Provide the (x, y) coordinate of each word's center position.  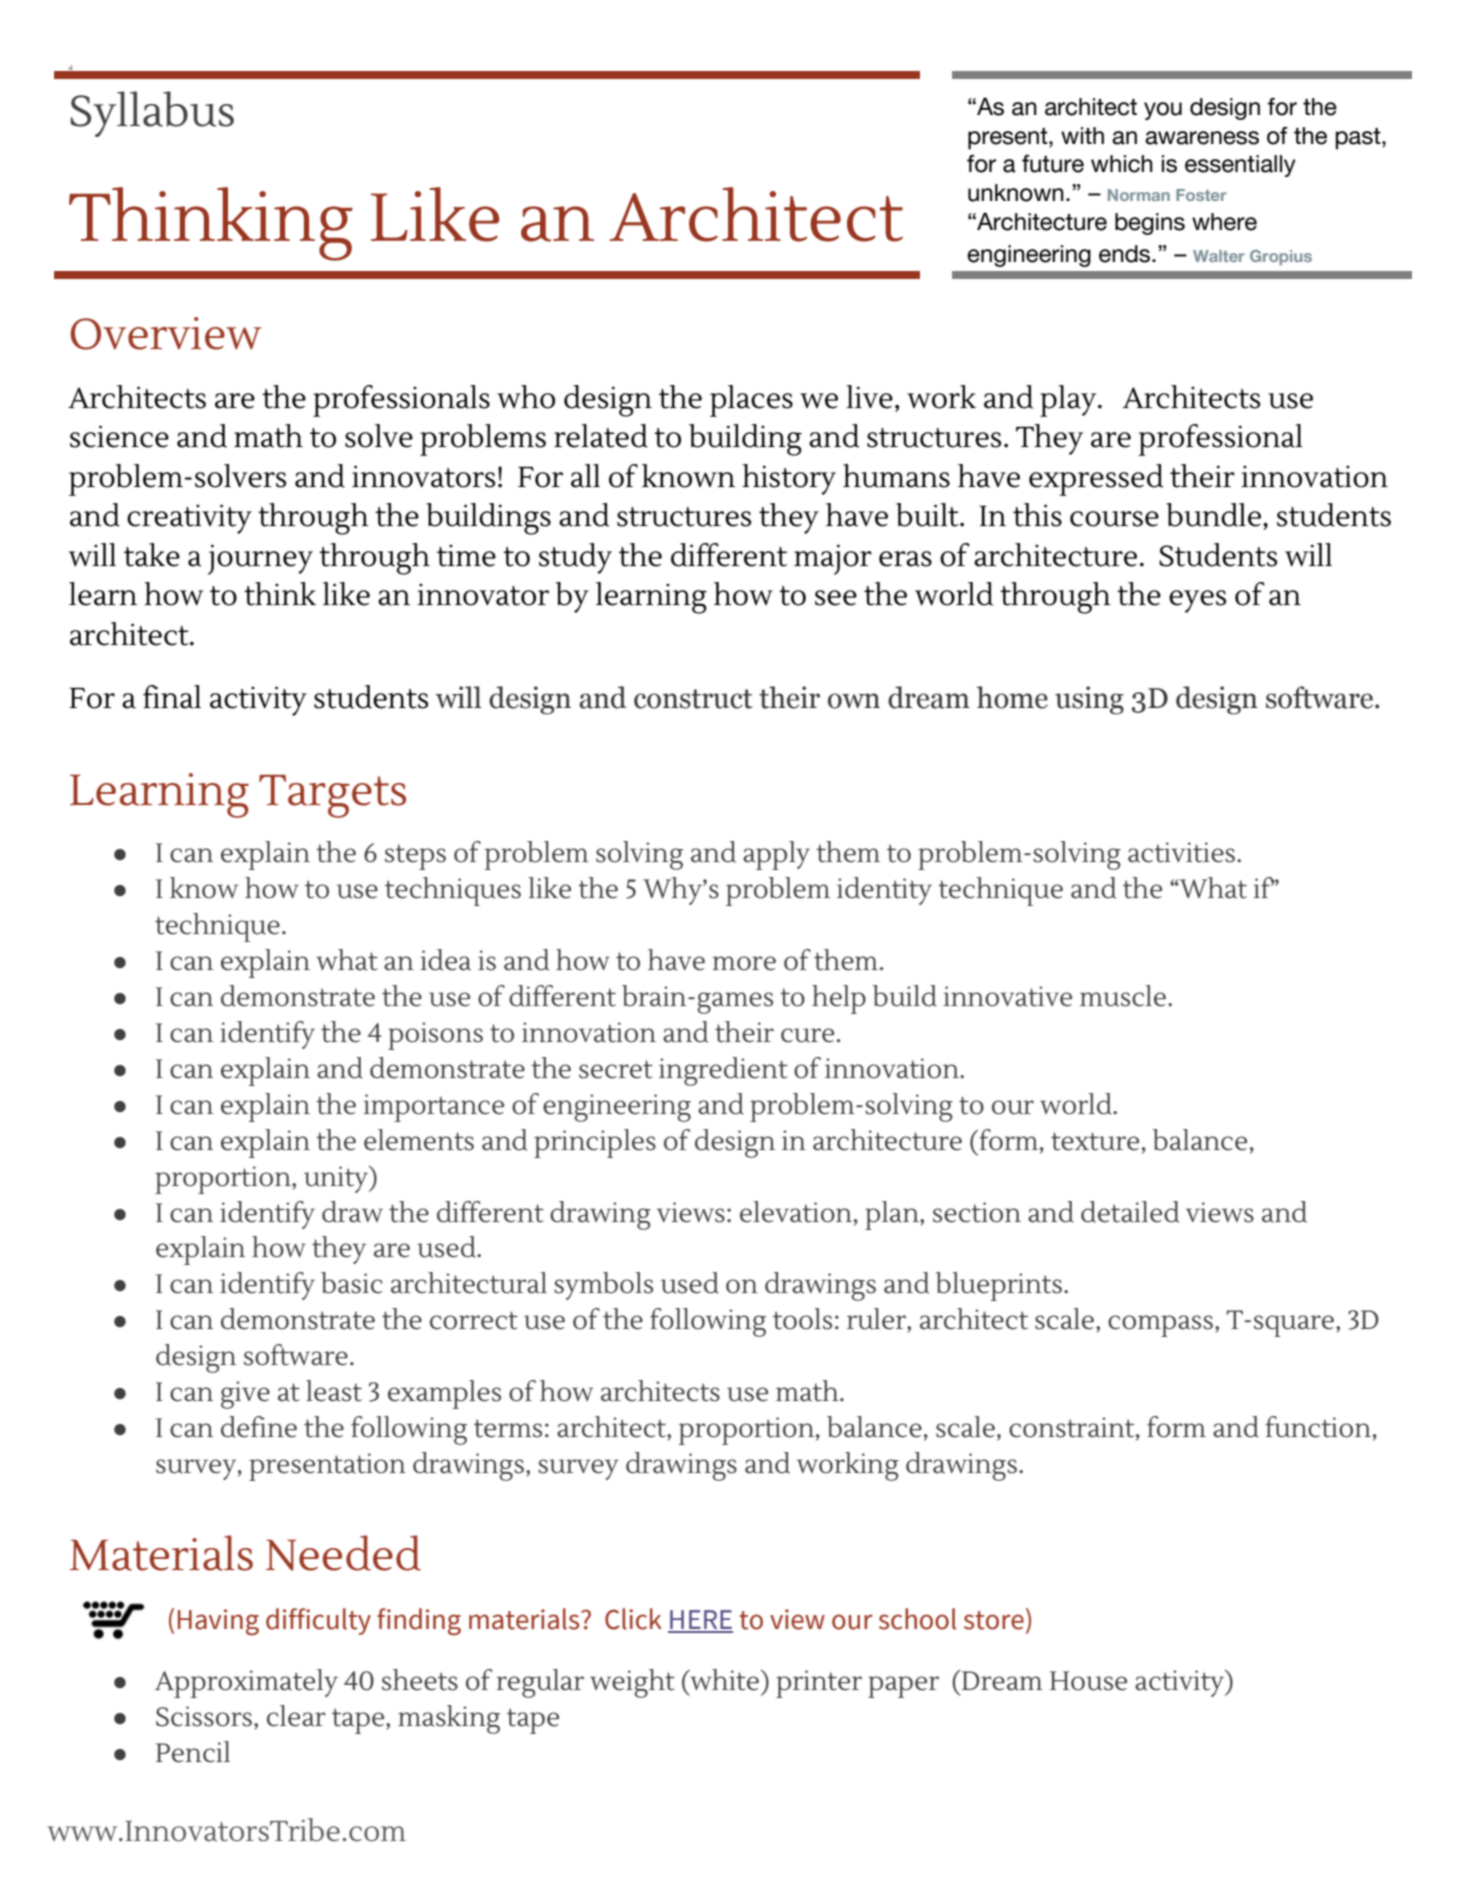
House (1088, 1681)
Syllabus (152, 114)
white (723, 1680)
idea (445, 960)
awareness (1202, 138)
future (1053, 163)
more (744, 963)
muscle (1123, 996)
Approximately (246, 1683)
